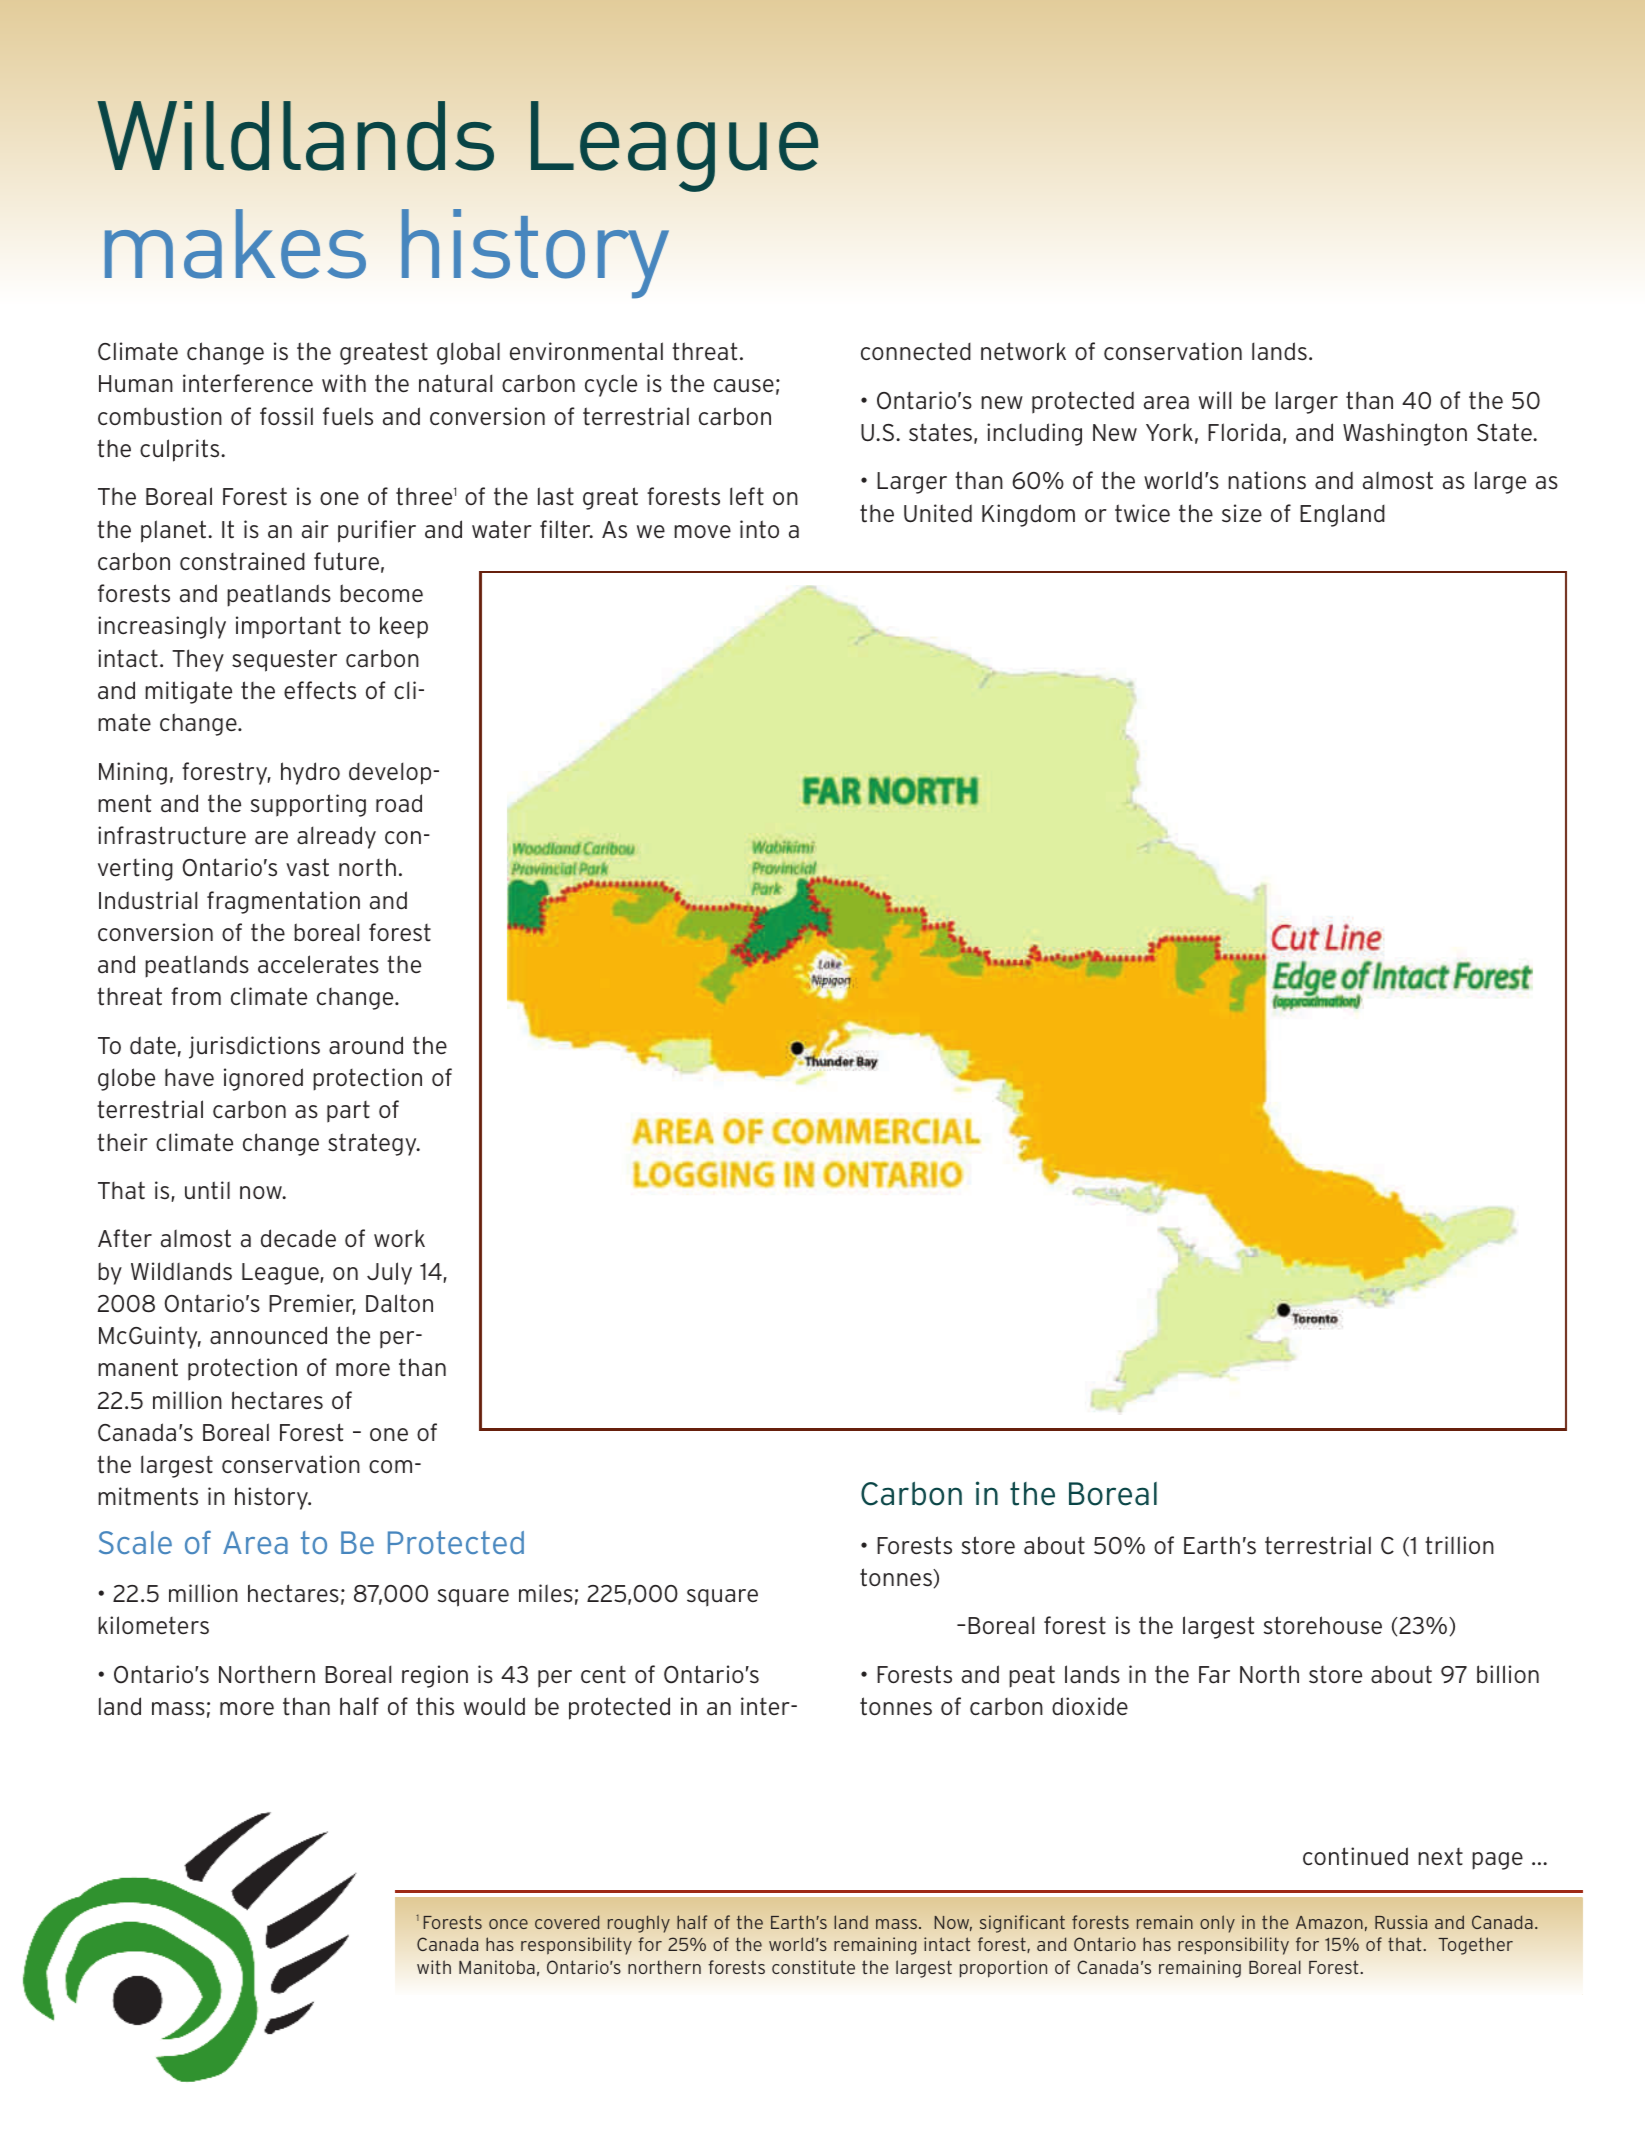 Image resolution: width=1645 pixels, height=2129 pixels. I want to click on constitute, so click(813, 1967).
